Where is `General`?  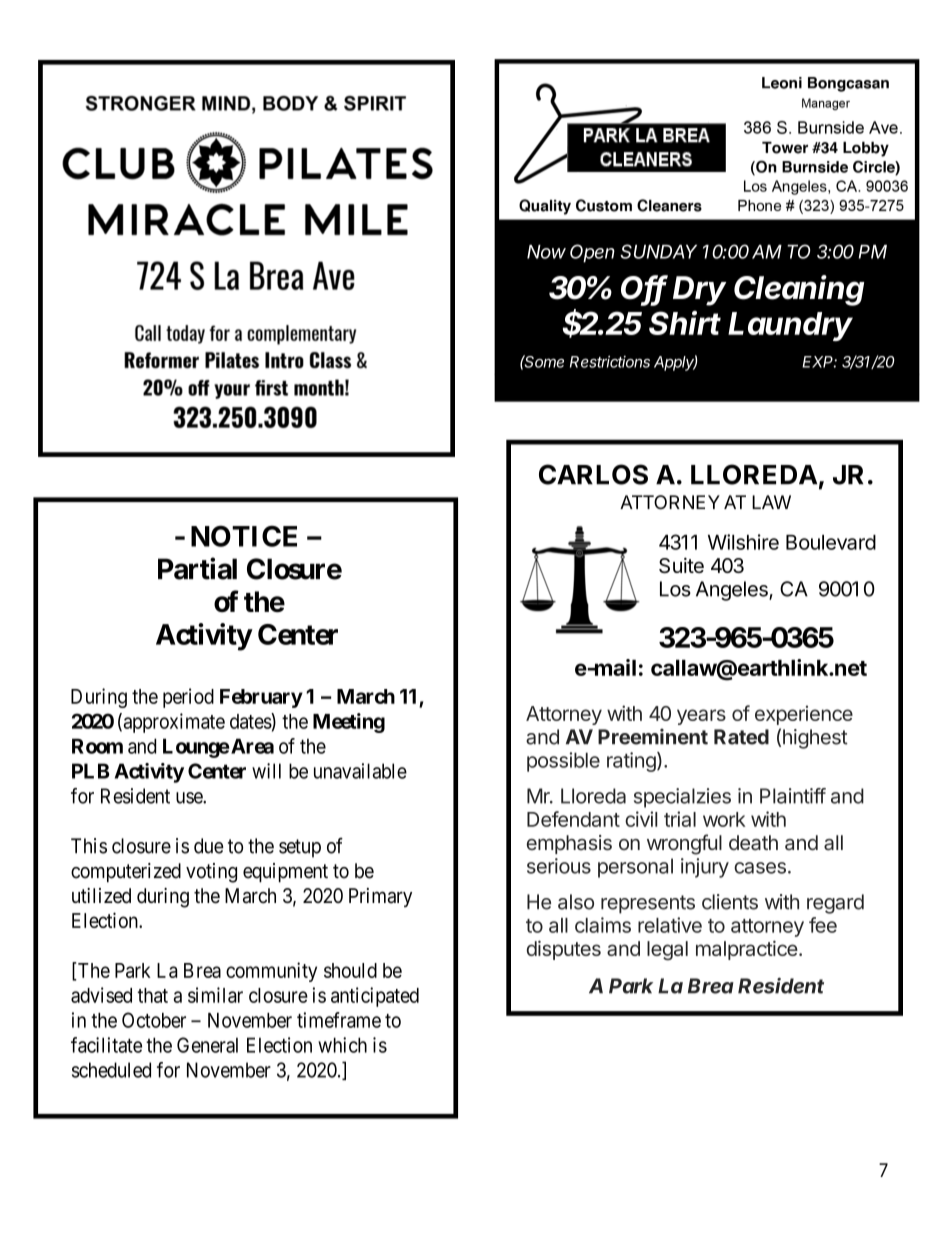 General is located at coordinates (207, 1045).
